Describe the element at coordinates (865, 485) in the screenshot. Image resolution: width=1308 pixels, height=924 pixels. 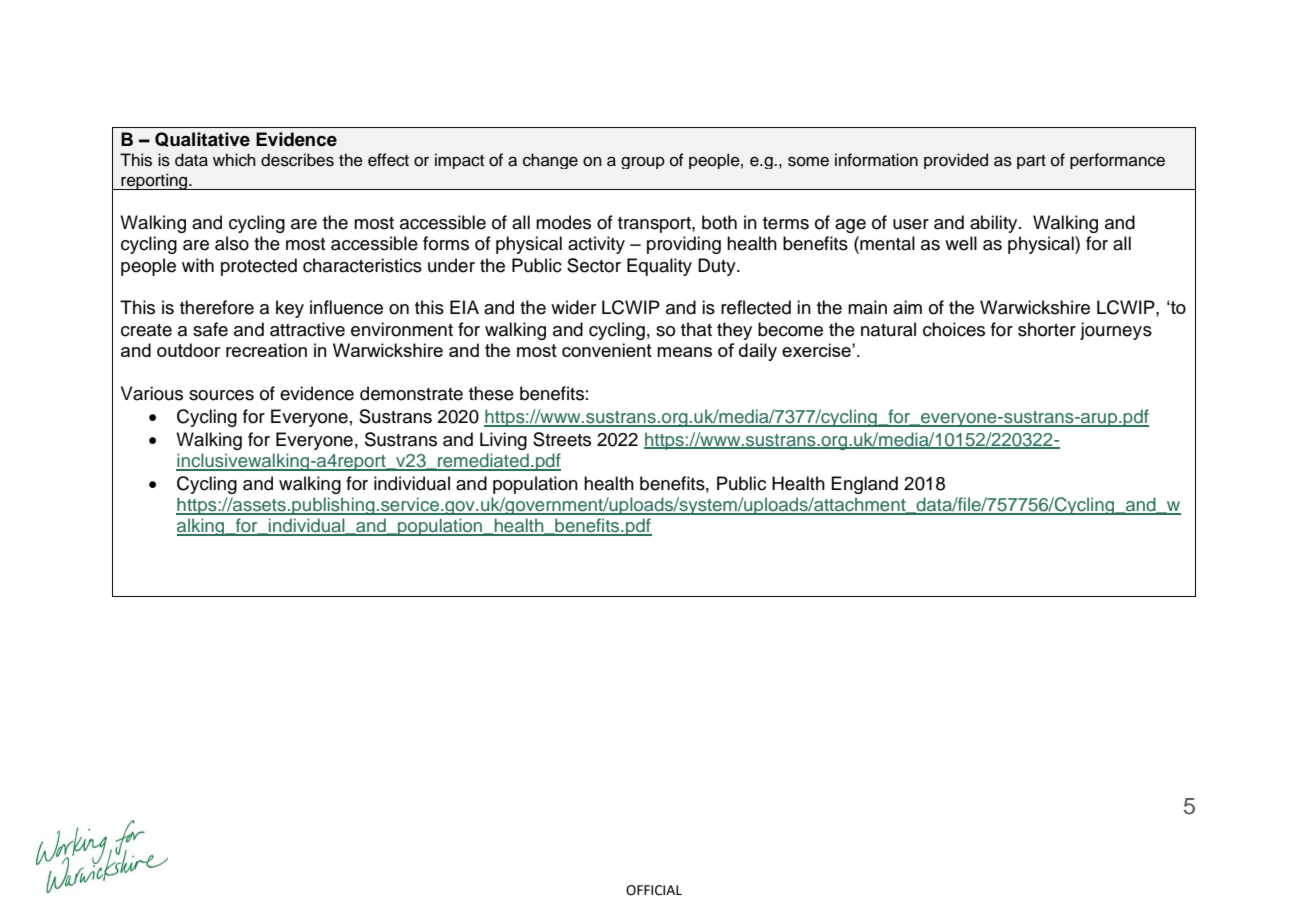
I see `England` at that location.
